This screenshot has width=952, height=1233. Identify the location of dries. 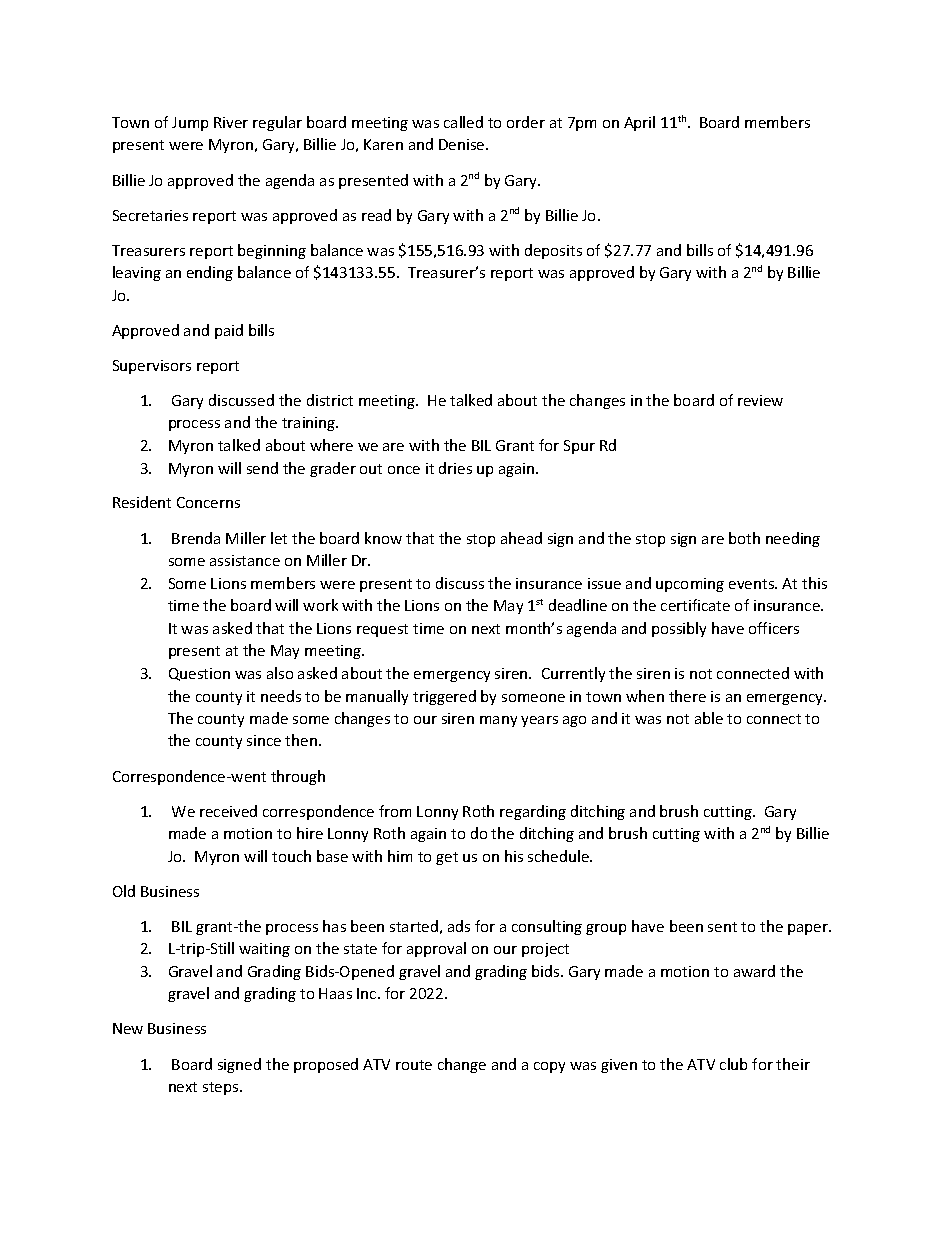
(455, 468).
